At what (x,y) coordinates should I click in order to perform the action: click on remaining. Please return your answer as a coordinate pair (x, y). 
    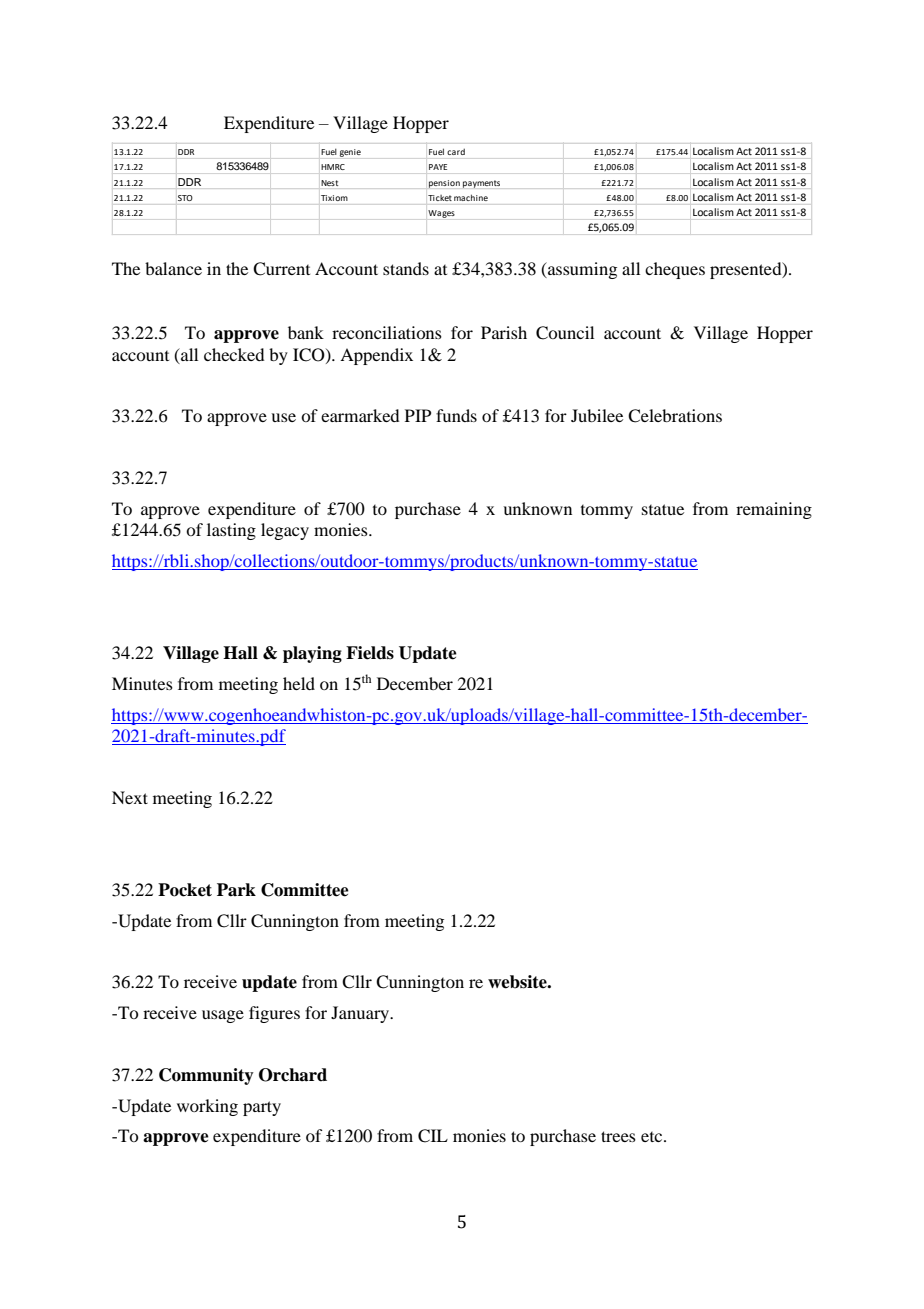
    Looking at the image, I should click on (774, 510).
